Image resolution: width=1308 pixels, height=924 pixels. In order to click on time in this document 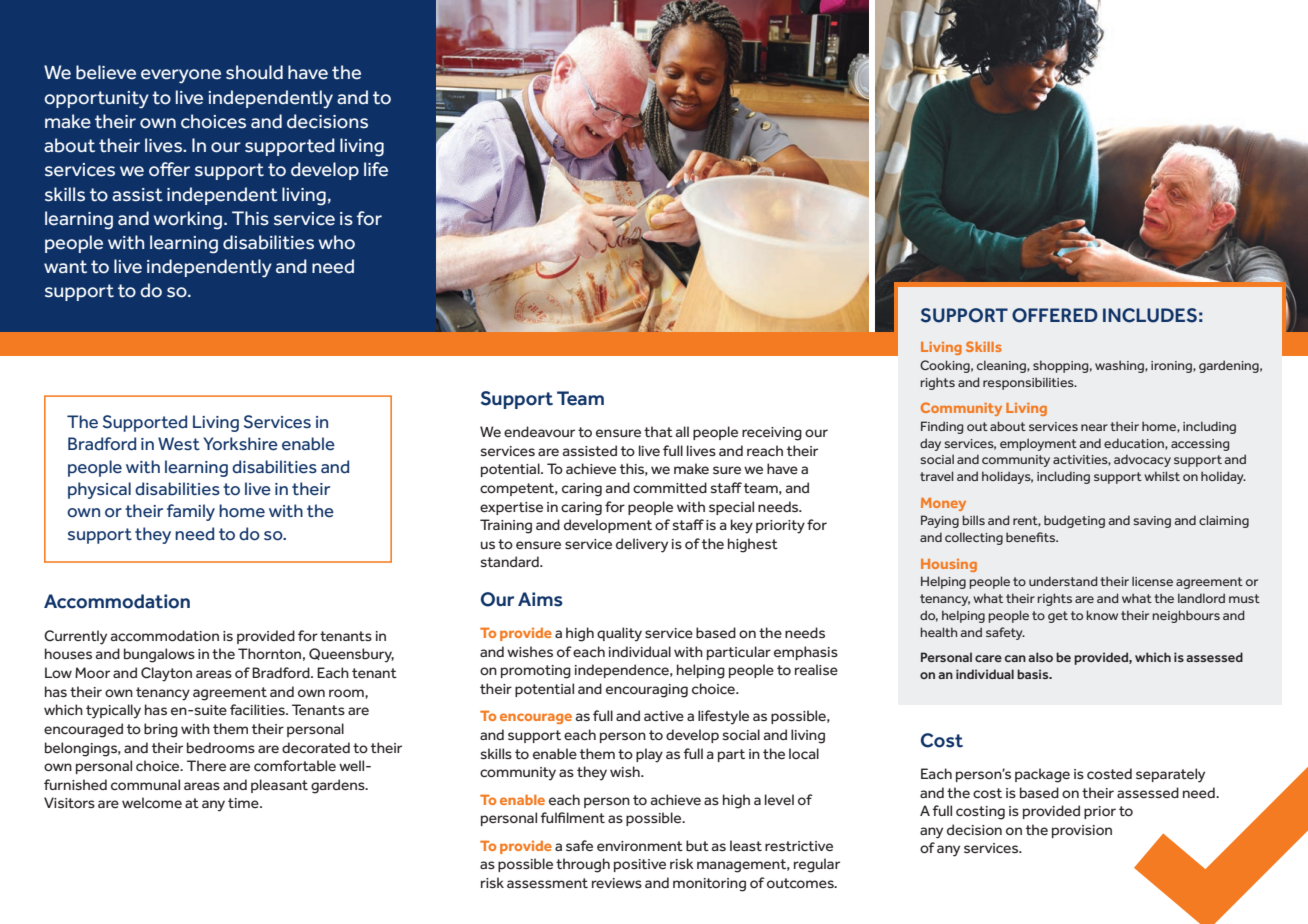, I will do `click(244, 803)`.
